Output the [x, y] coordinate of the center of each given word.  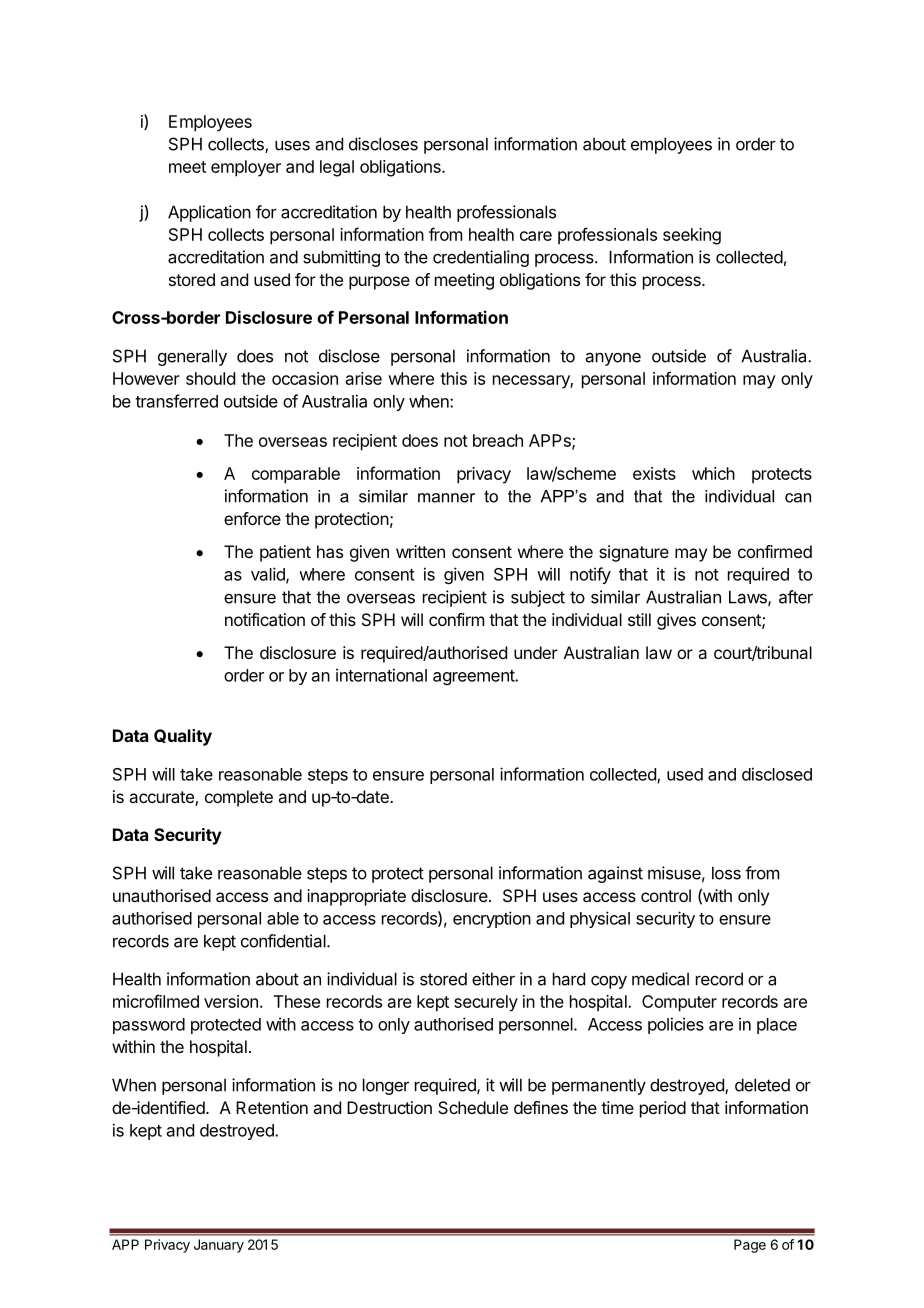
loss [726, 873]
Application [209, 213]
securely [486, 1003]
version [231, 1001]
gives [676, 621]
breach [498, 440]
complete [239, 798]
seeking [692, 236]
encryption [492, 919]
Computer [679, 1003]
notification [265, 619]
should [210, 378]
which [713, 473]
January [219, 1246]
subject [538, 598]
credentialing [481, 258]
